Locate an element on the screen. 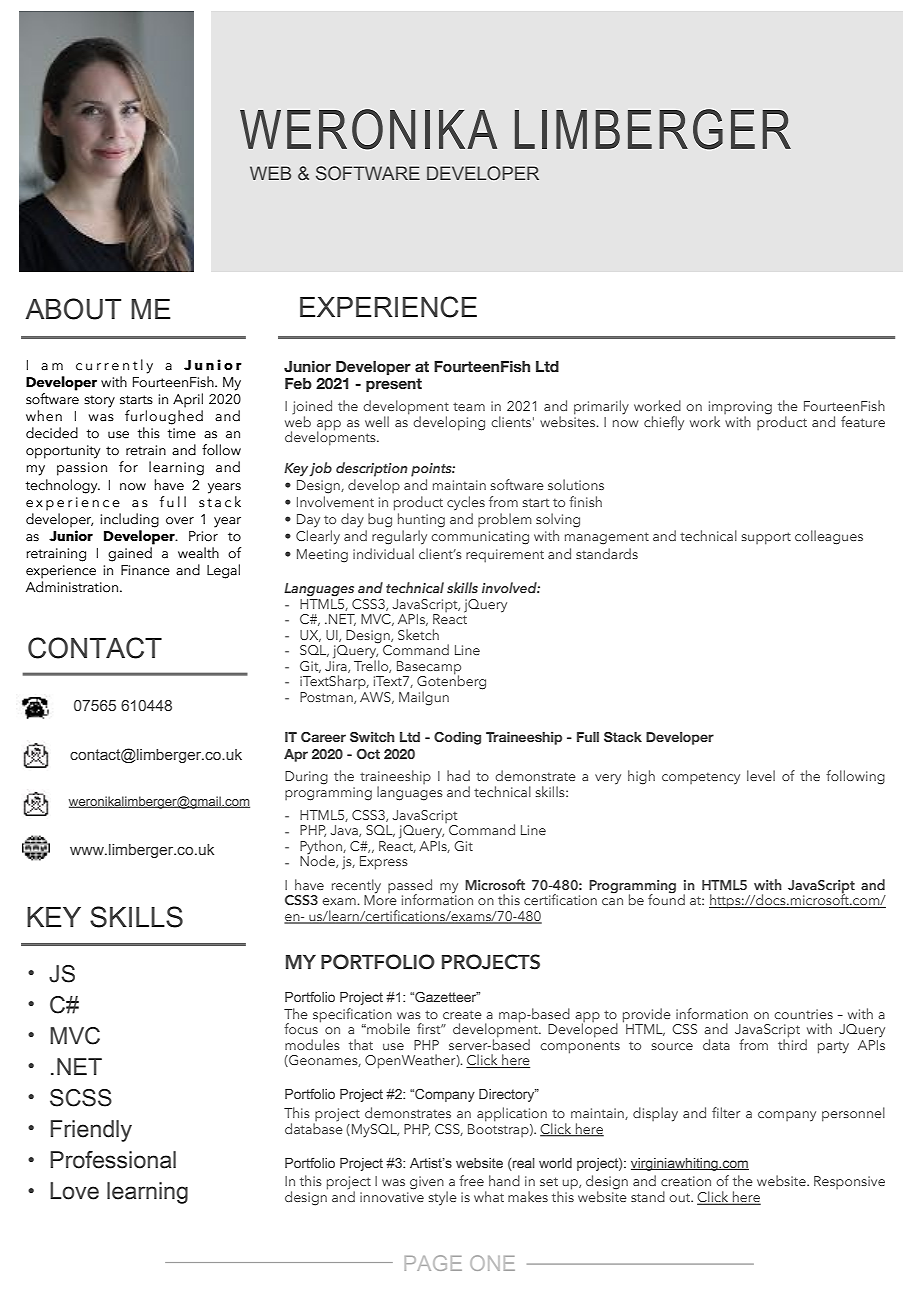 The width and height of the screenshot is (924, 1308). had is located at coordinates (458, 775).
